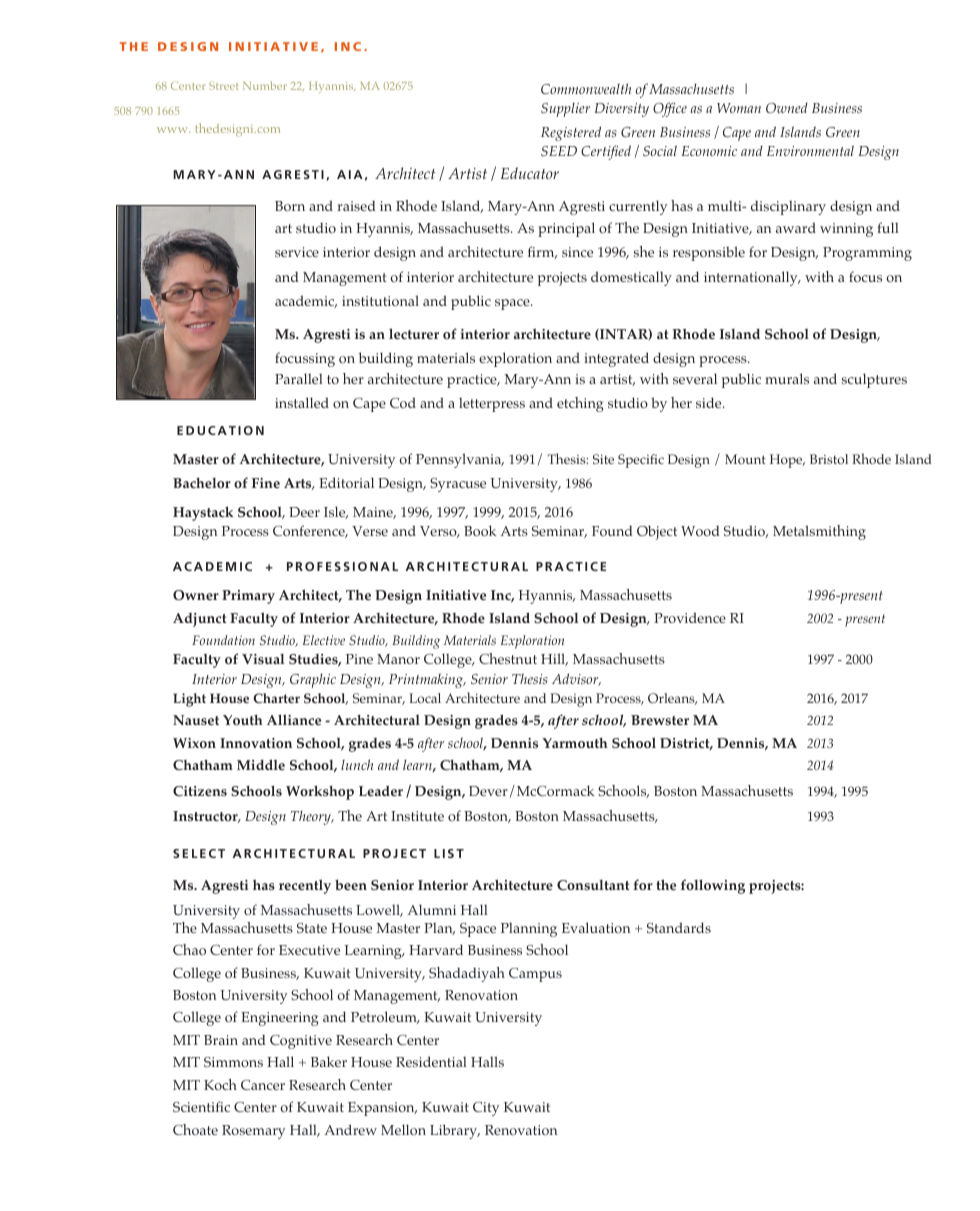 This screenshot has height=1211, width=980. Describe the element at coordinates (261, 764) in the screenshot. I see `Middle` at that location.
